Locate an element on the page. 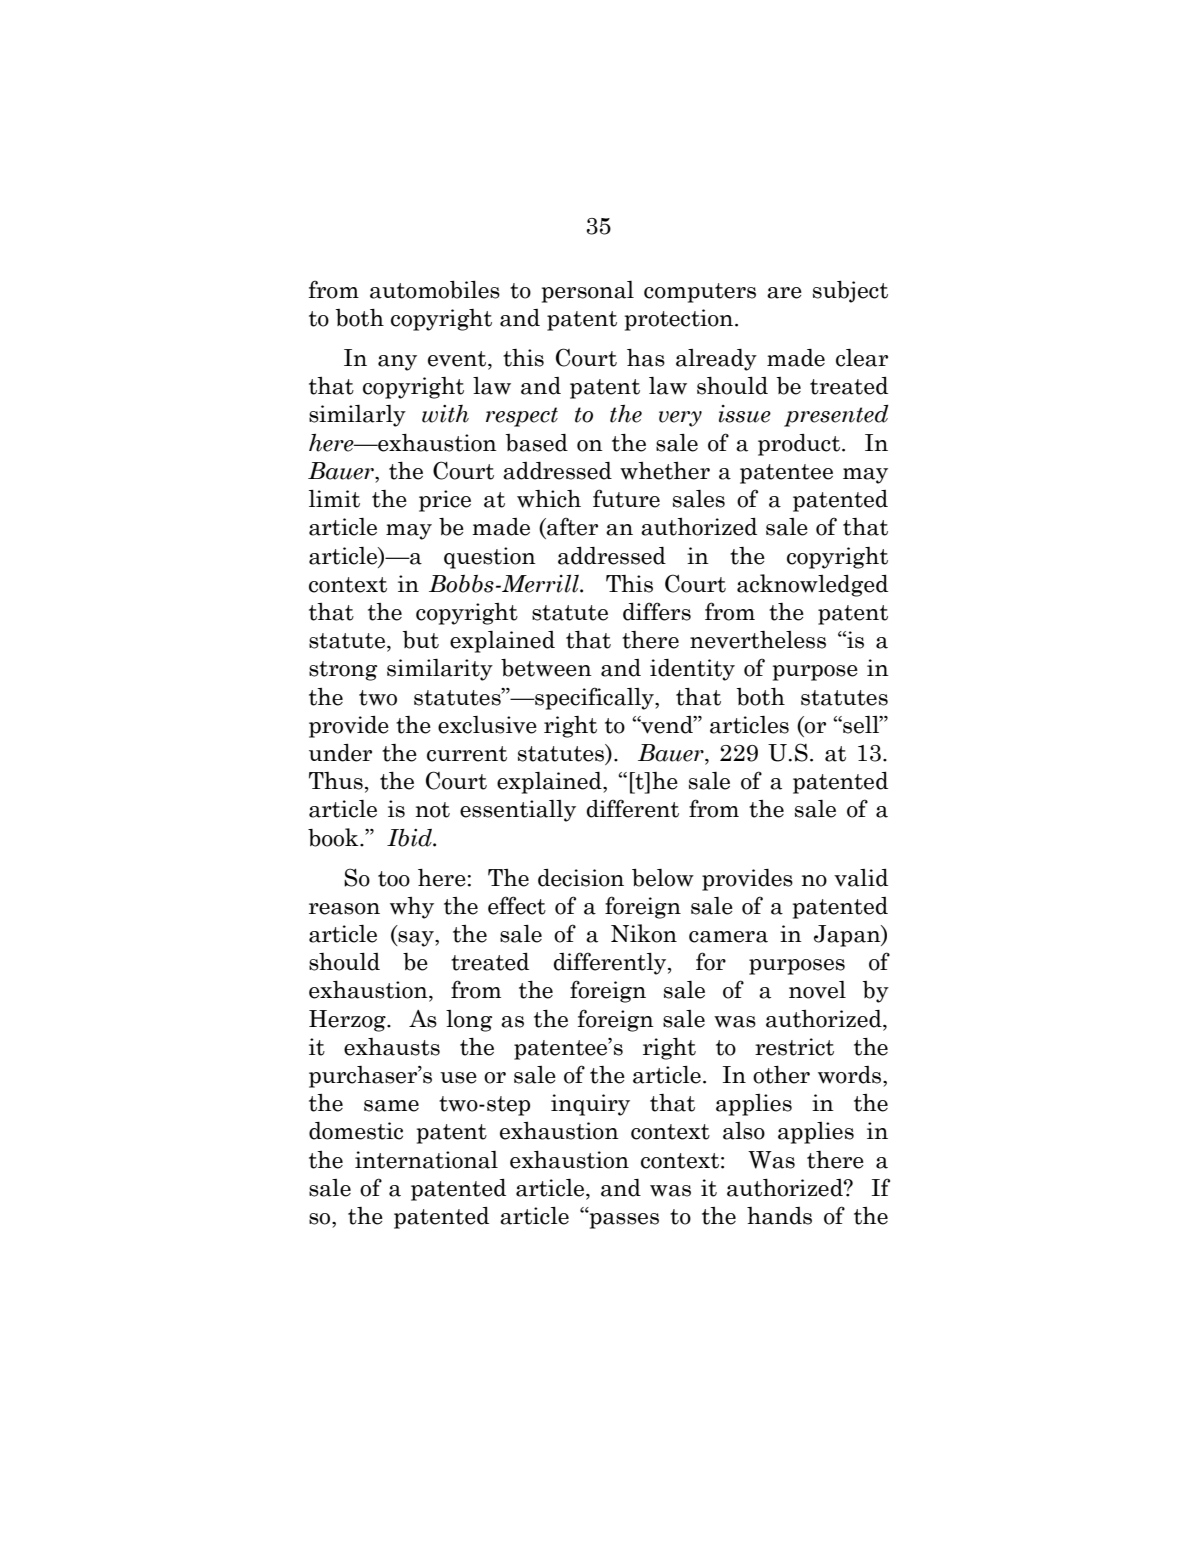  decision is located at coordinates (581, 878).
